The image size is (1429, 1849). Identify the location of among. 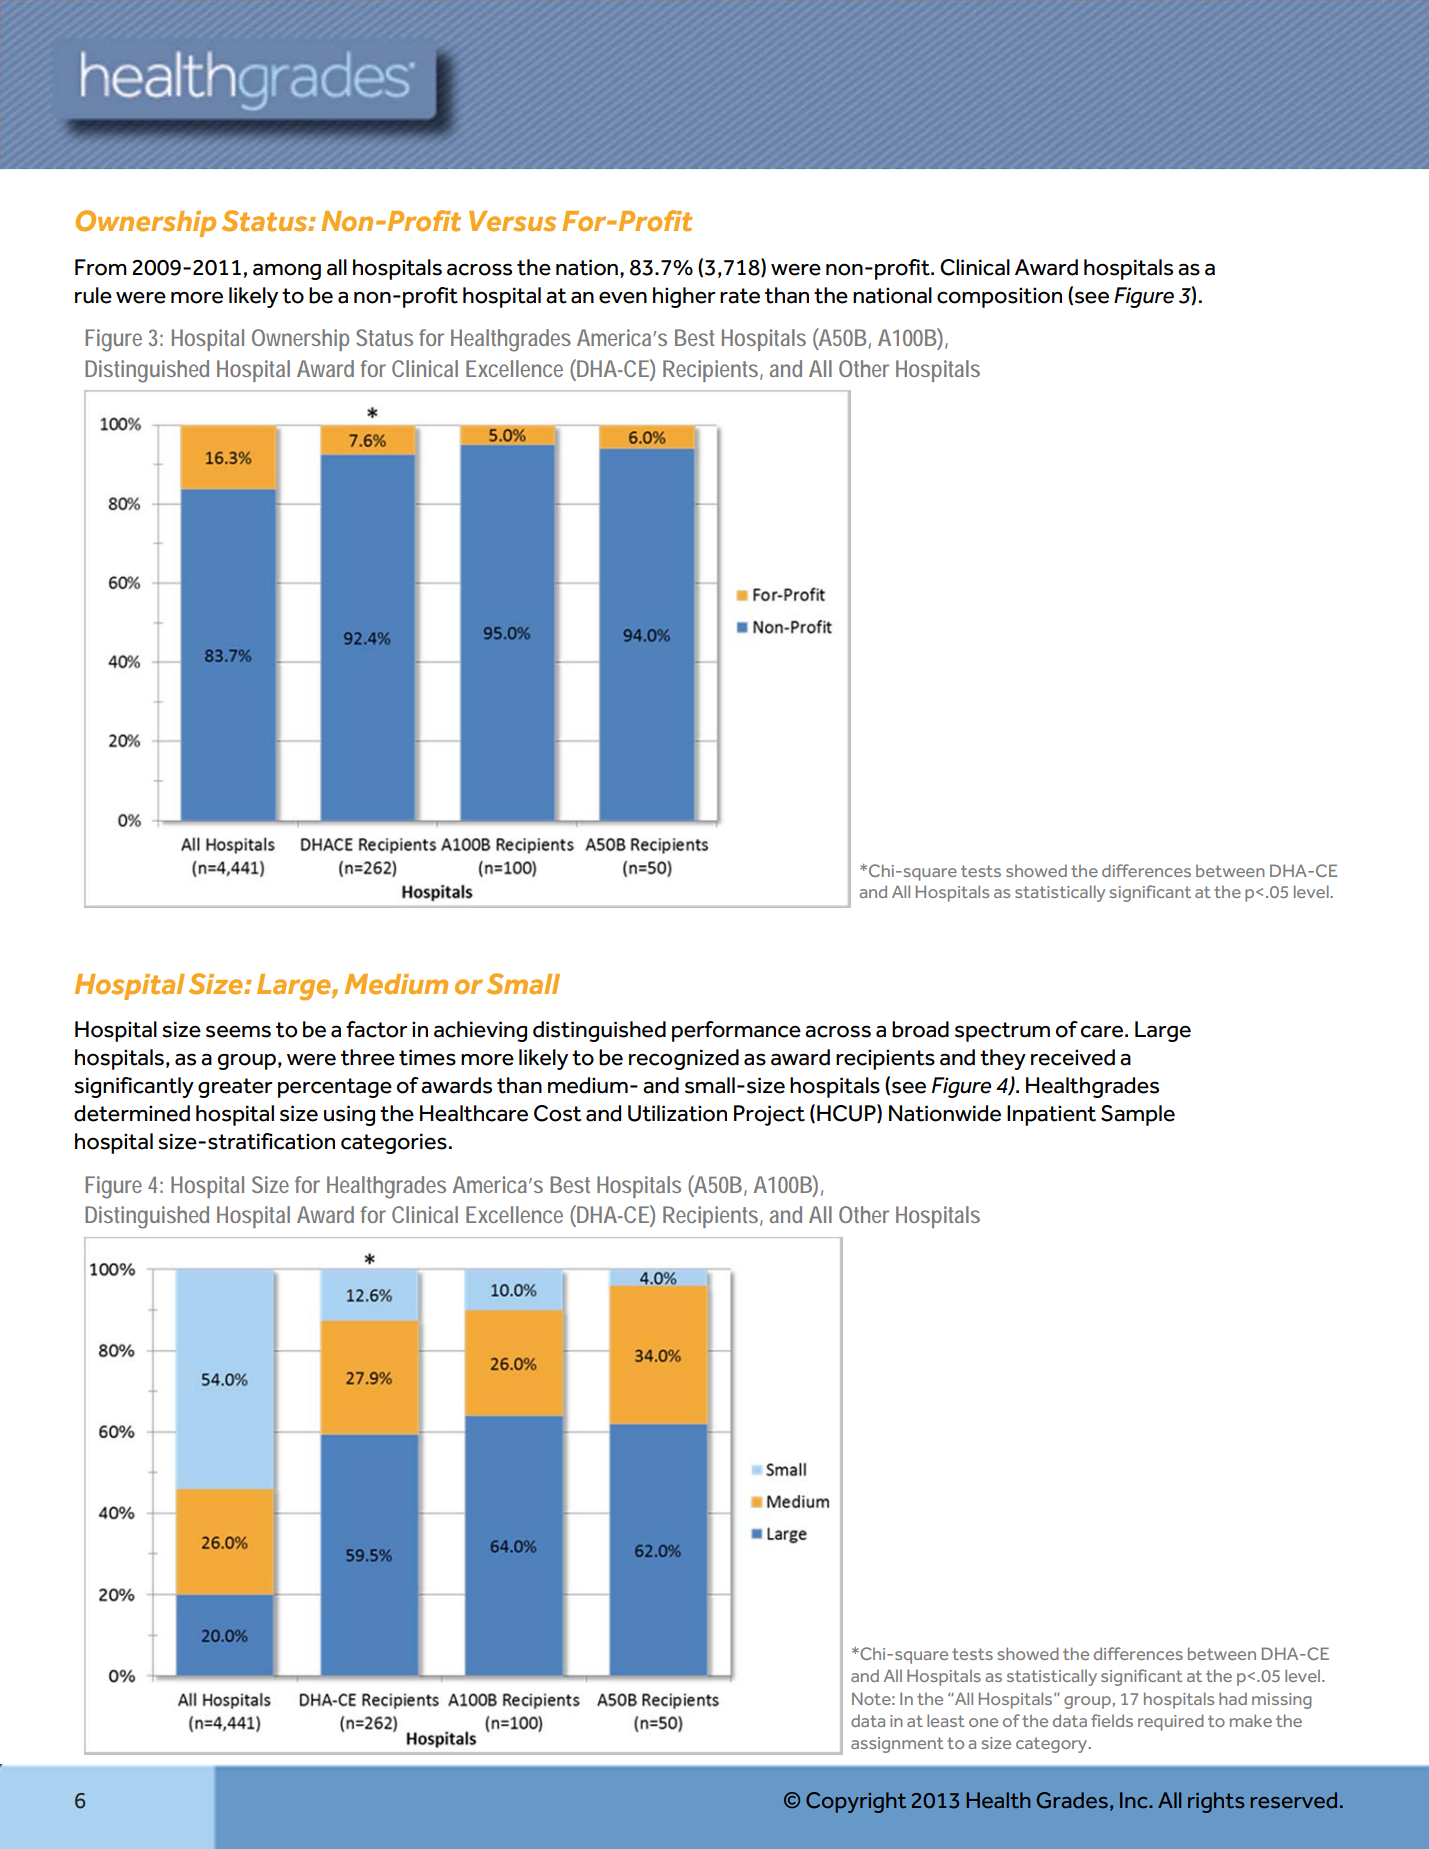
(287, 271).
